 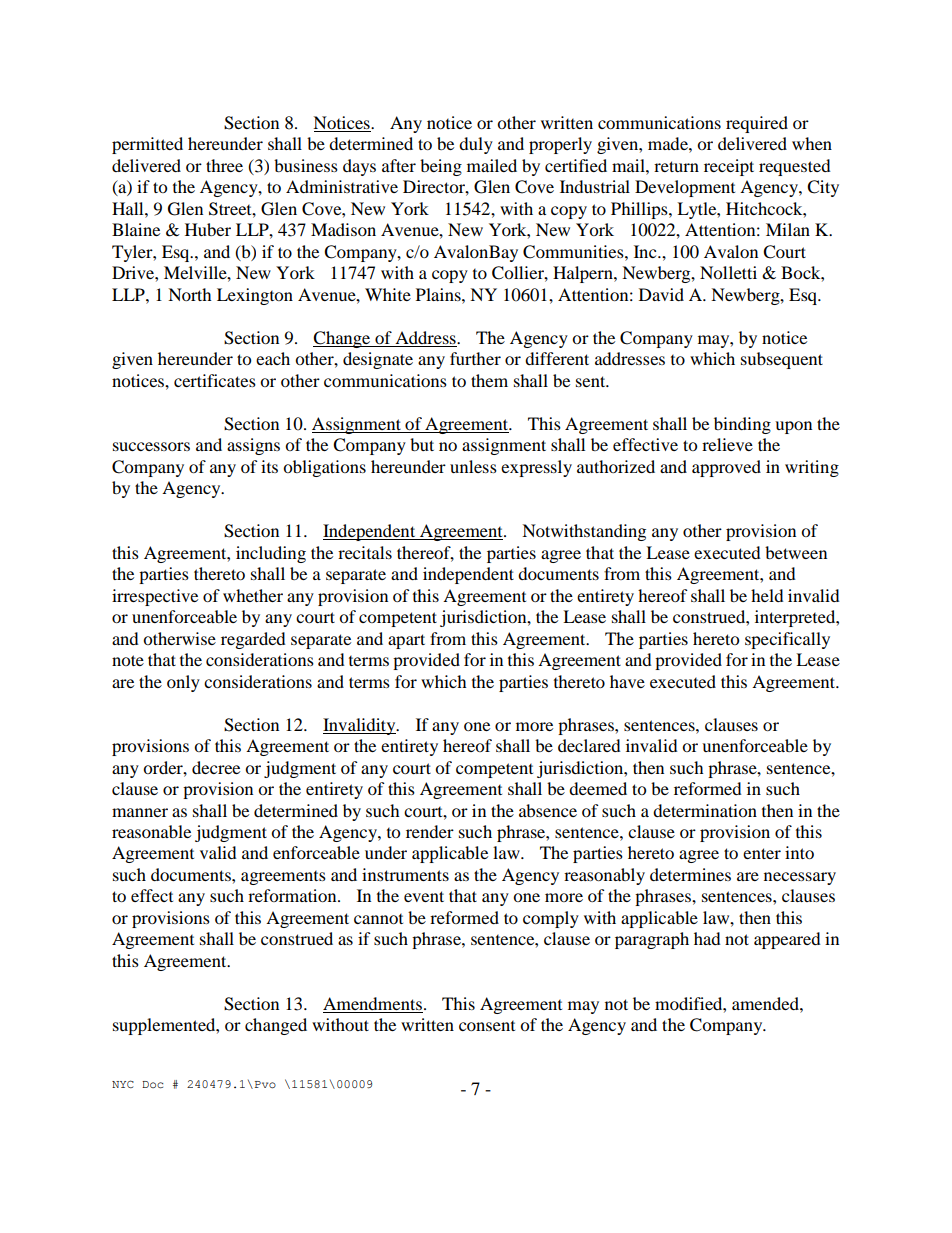 I want to click on duly, so click(x=476, y=145).
